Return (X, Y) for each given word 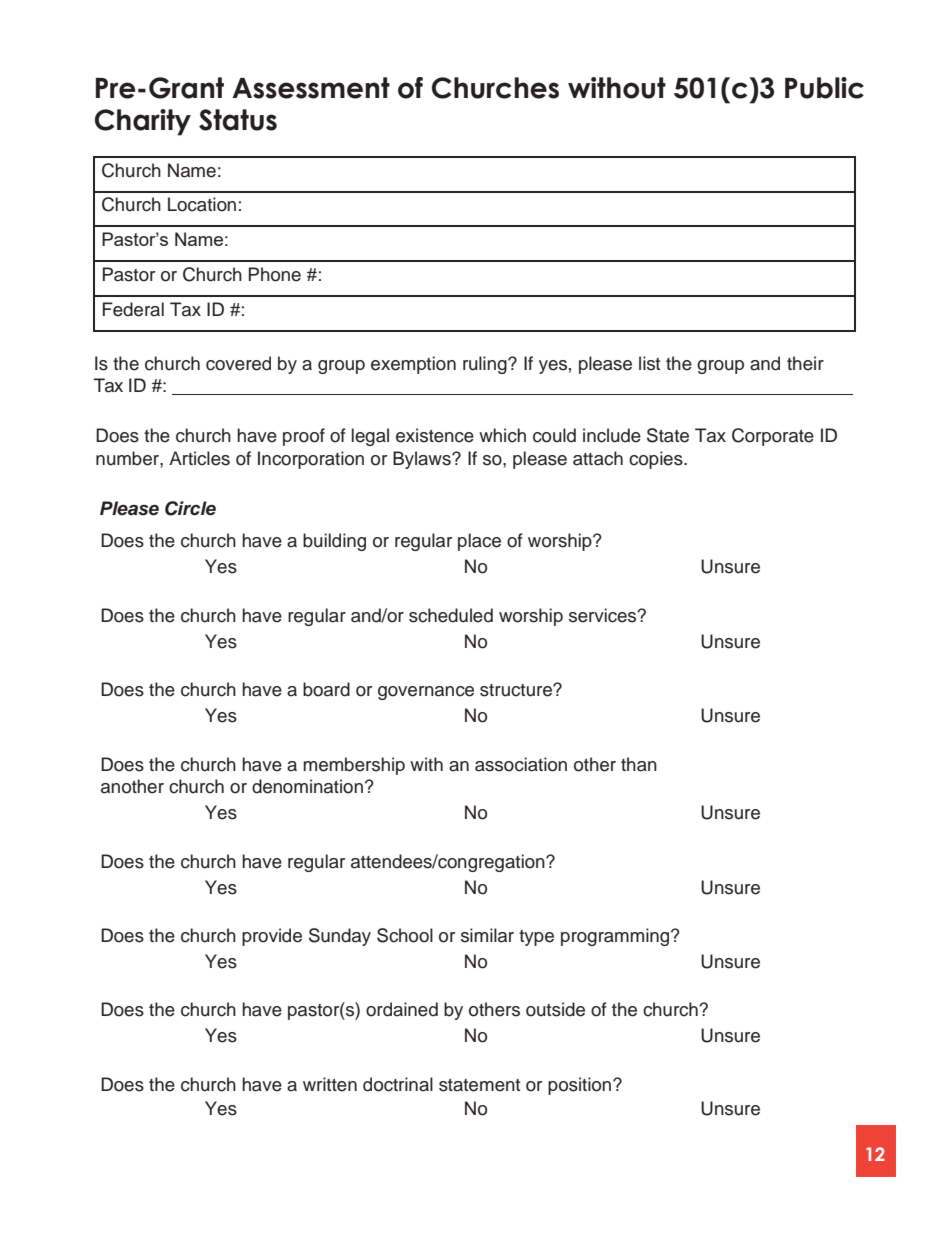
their (805, 363)
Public (824, 88)
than (639, 764)
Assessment (311, 88)
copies (657, 460)
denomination (307, 786)
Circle (190, 508)
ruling (486, 365)
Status (238, 120)
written (330, 1084)
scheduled (451, 615)
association (521, 764)
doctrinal (398, 1084)
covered (238, 363)
